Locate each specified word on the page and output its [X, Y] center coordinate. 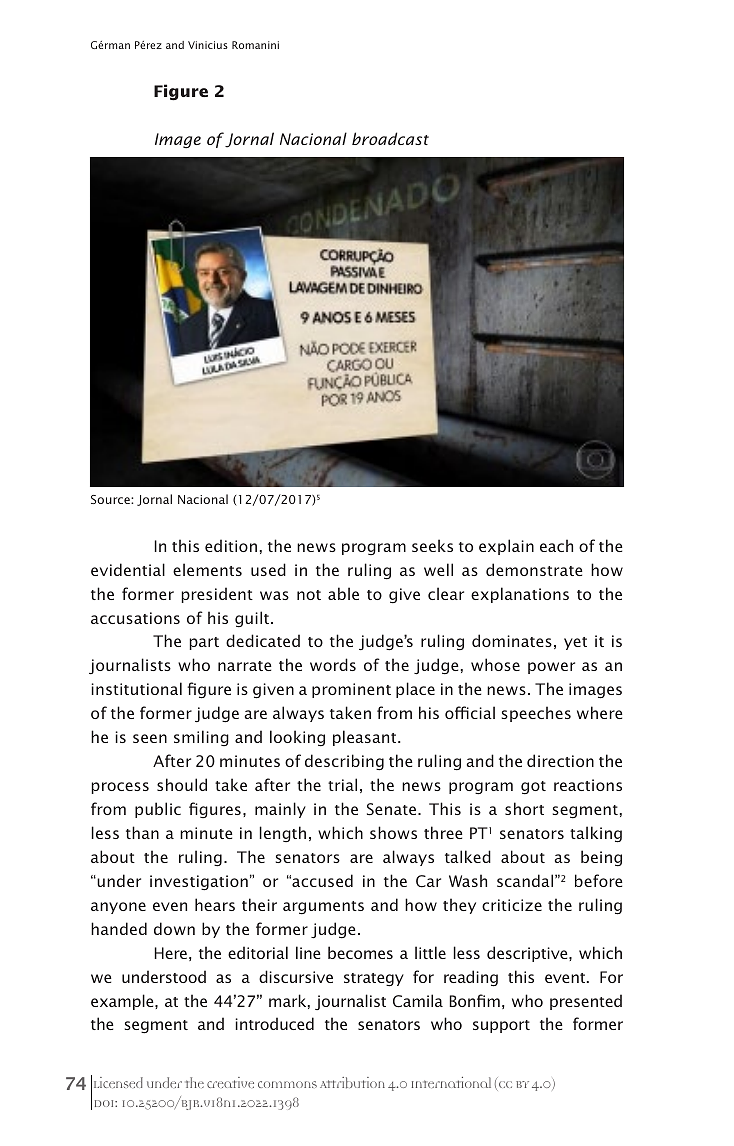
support [501, 1026]
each [556, 545]
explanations [520, 595]
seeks [432, 545]
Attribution [352, 1083]
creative [230, 1082]
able [343, 593]
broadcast [390, 138]
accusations [135, 618]
